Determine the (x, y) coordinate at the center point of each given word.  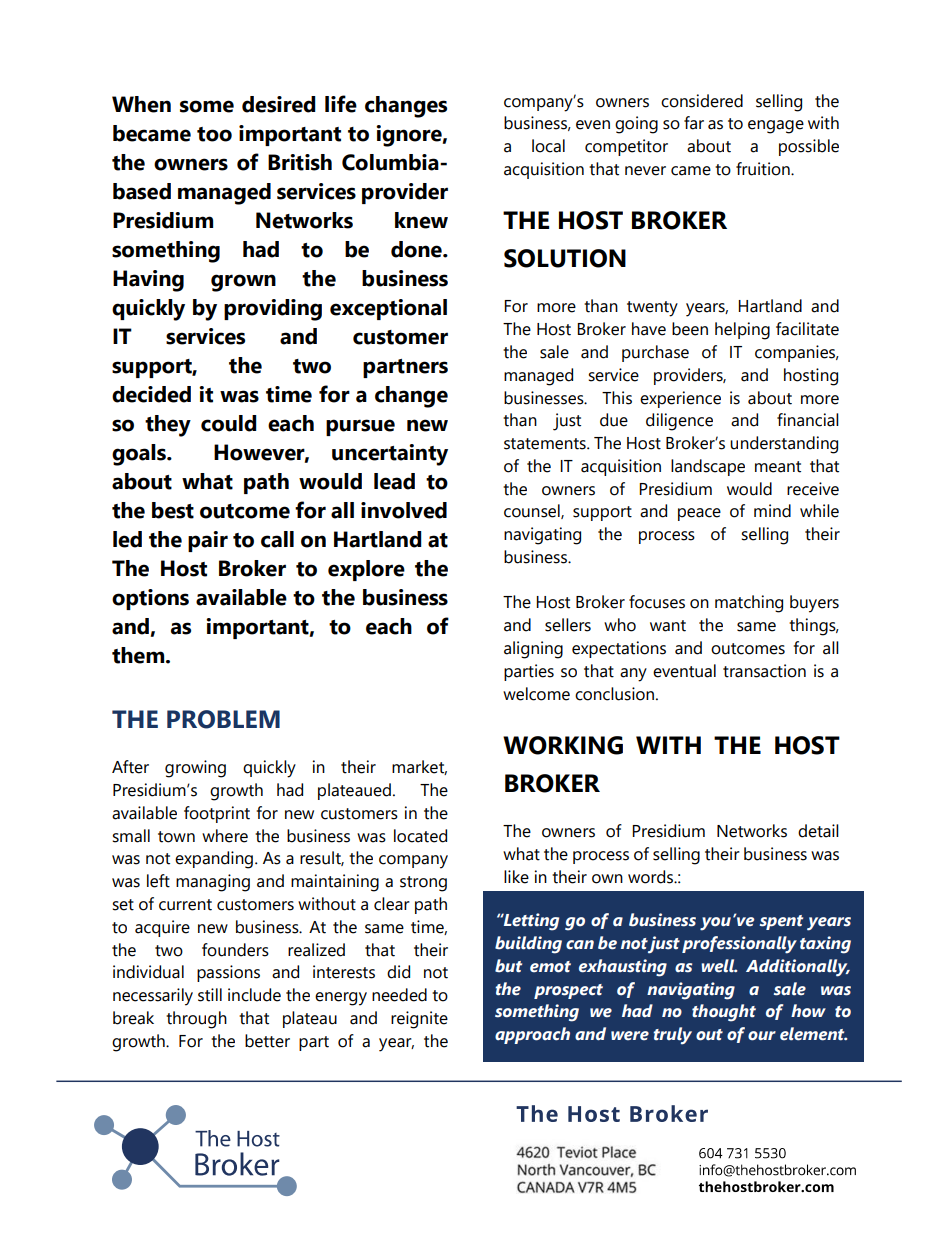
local (548, 146)
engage (776, 127)
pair (208, 541)
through (196, 1020)
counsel (533, 511)
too (214, 134)
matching (749, 604)
